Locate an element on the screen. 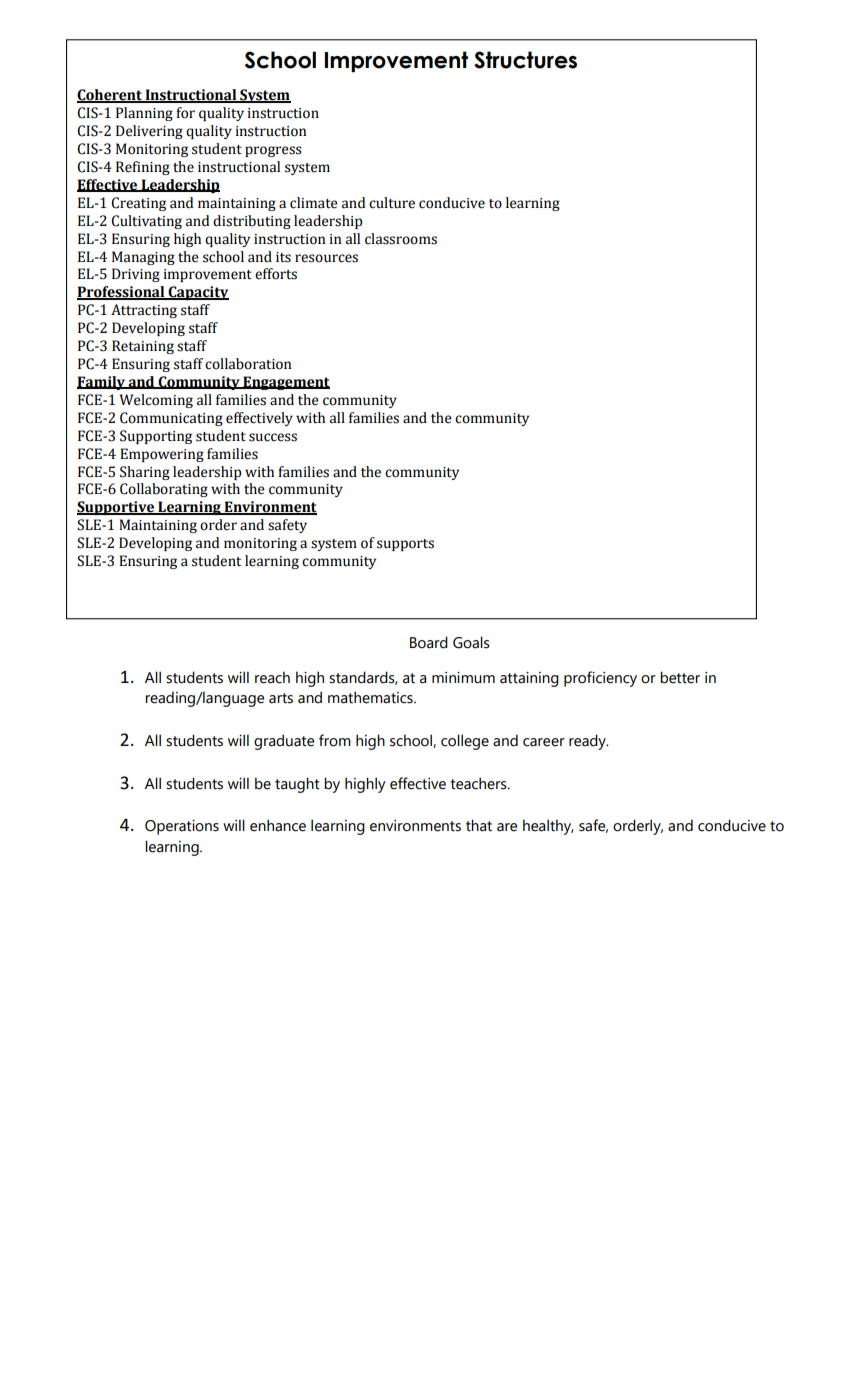  resources is located at coordinates (326, 258).
